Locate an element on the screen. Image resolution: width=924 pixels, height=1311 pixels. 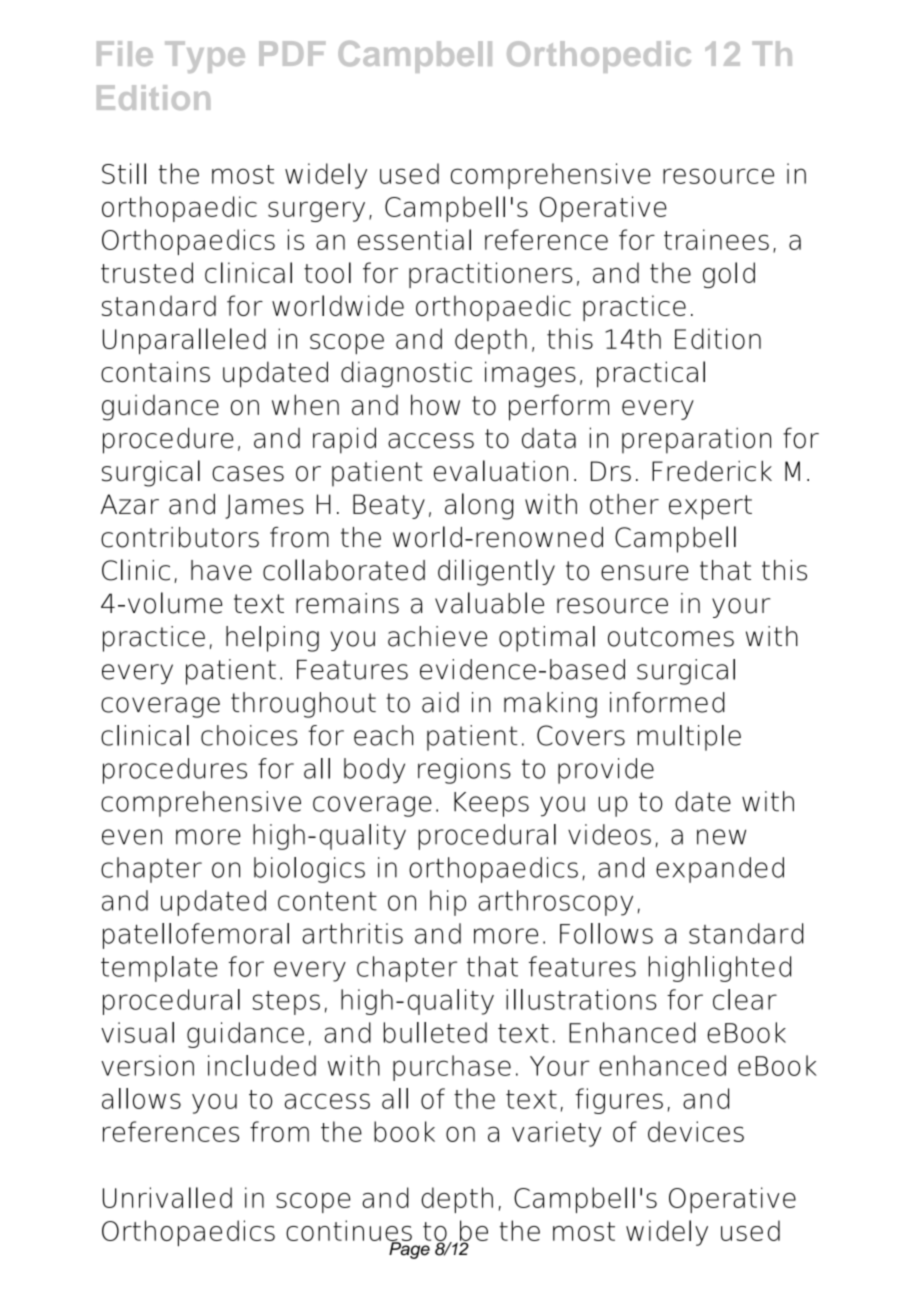
Type is located at coordinates (205, 57).
